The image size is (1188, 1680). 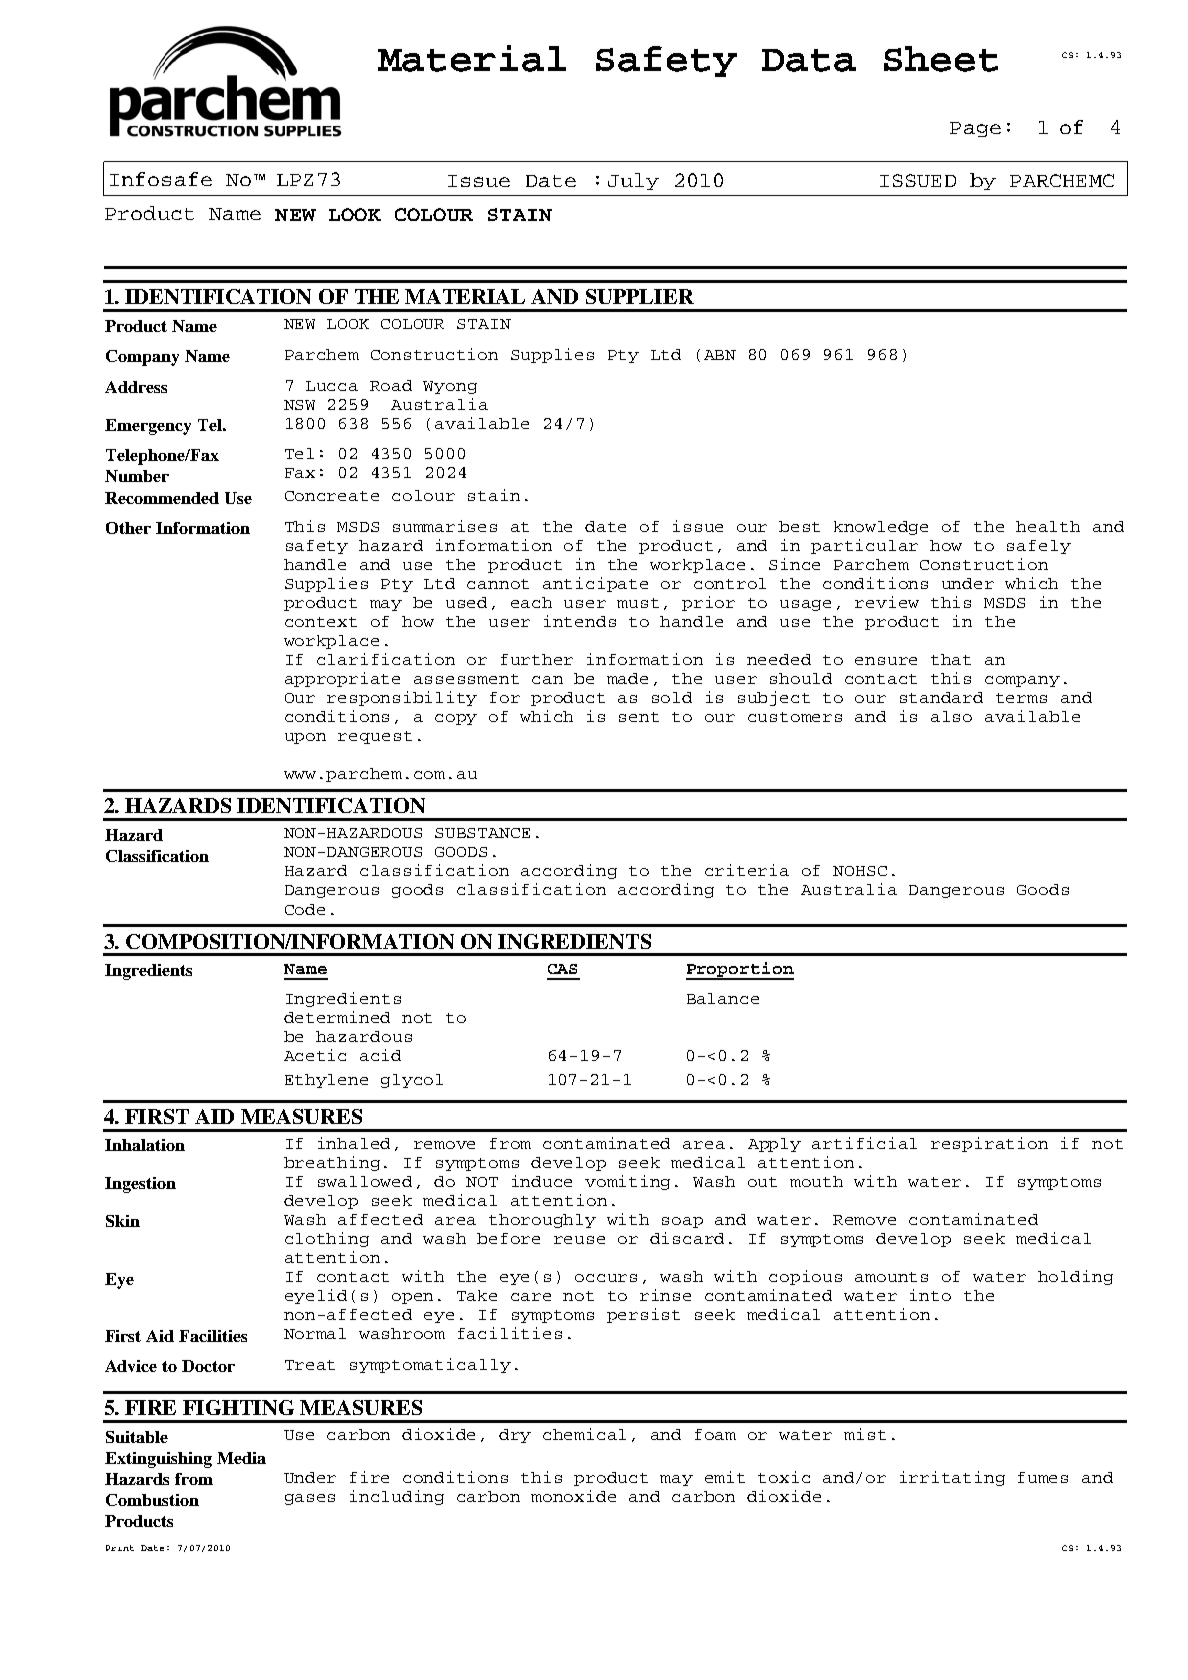 What do you see at coordinates (299, 405) in the image?
I see `NSW` at bounding box center [299, 405].
